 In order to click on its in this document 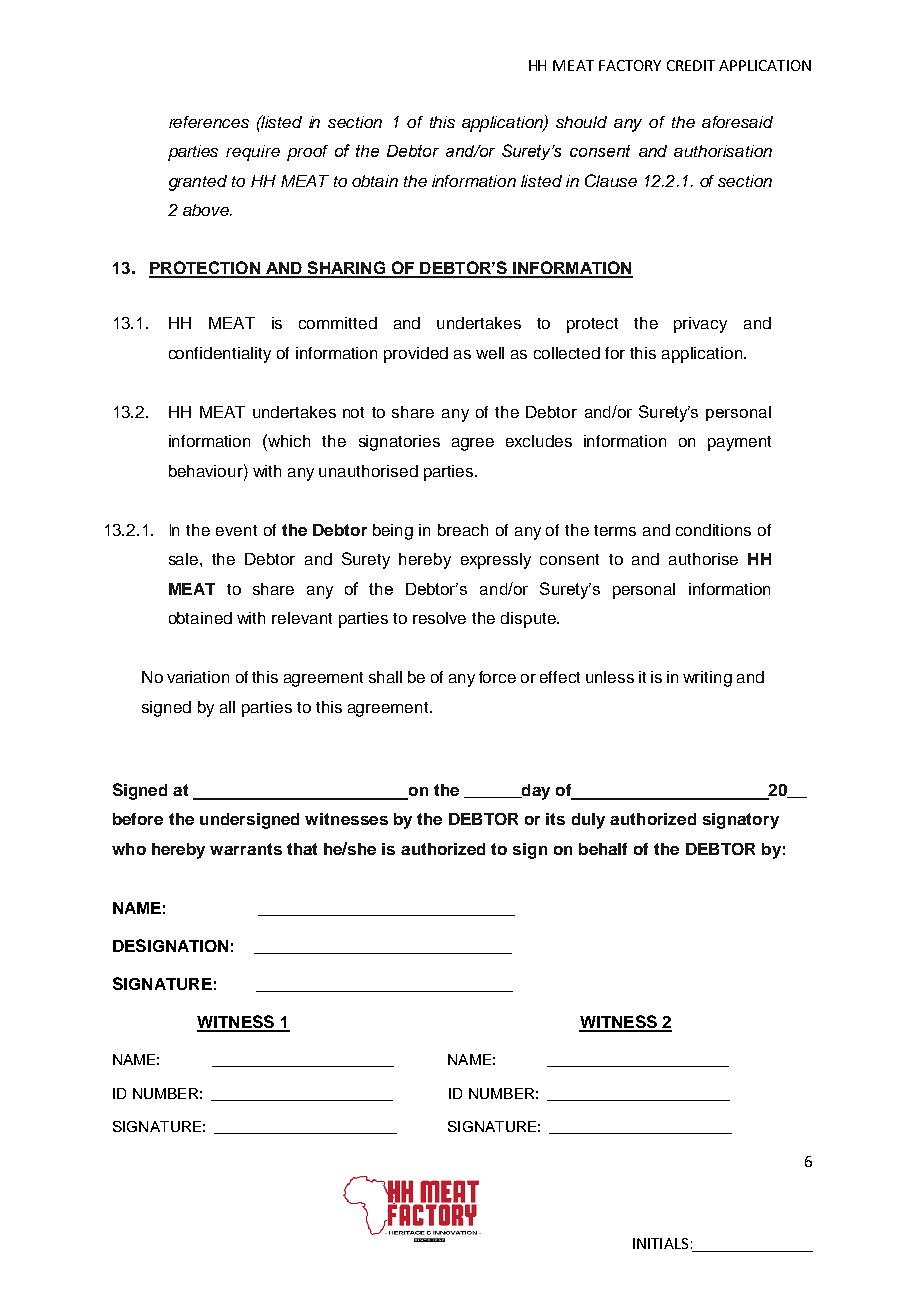, I will do `click(555, 819)`.
